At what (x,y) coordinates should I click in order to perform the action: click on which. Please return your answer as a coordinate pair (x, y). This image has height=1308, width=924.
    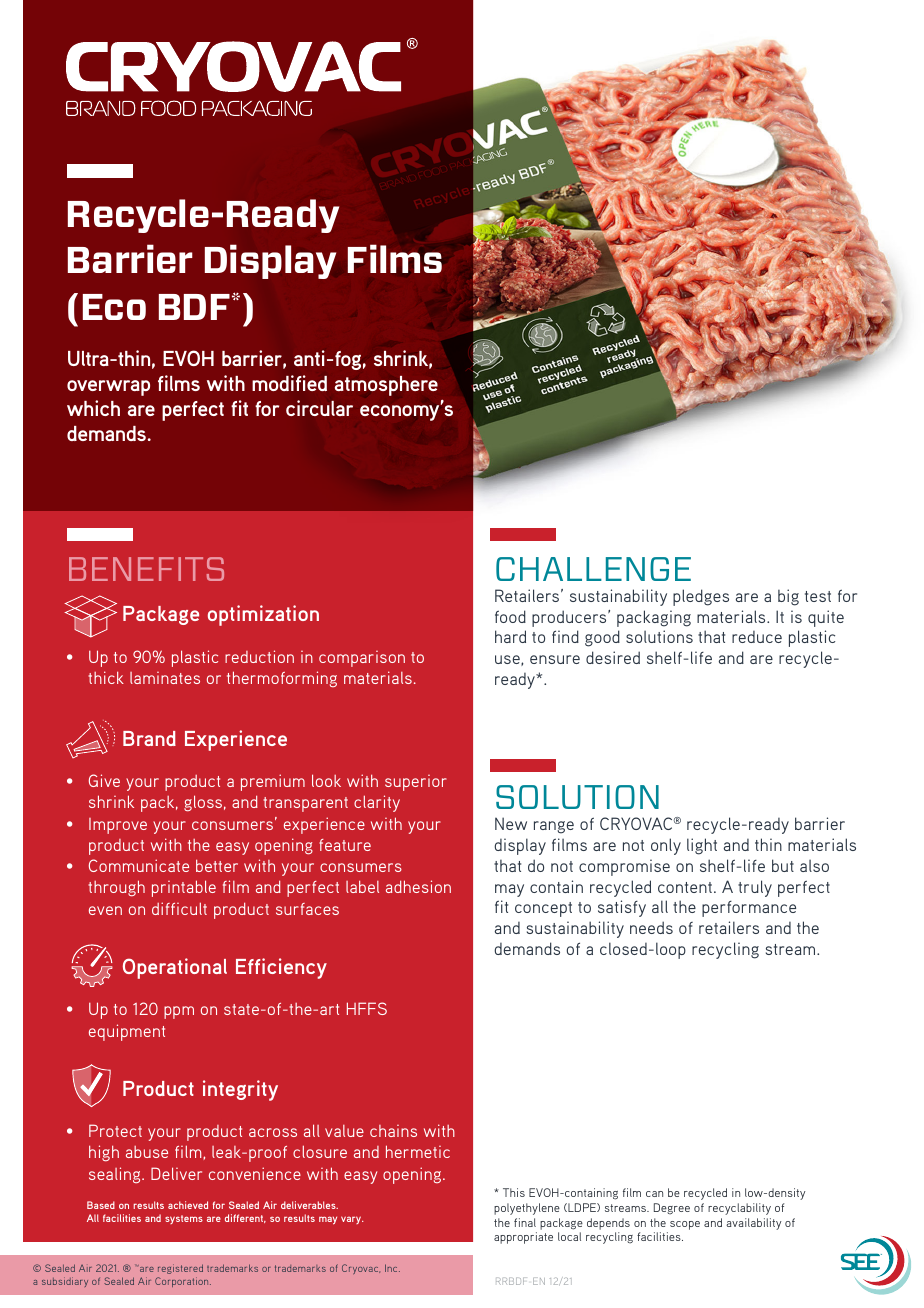
    Looking at the image, I should click on (93, 408).
